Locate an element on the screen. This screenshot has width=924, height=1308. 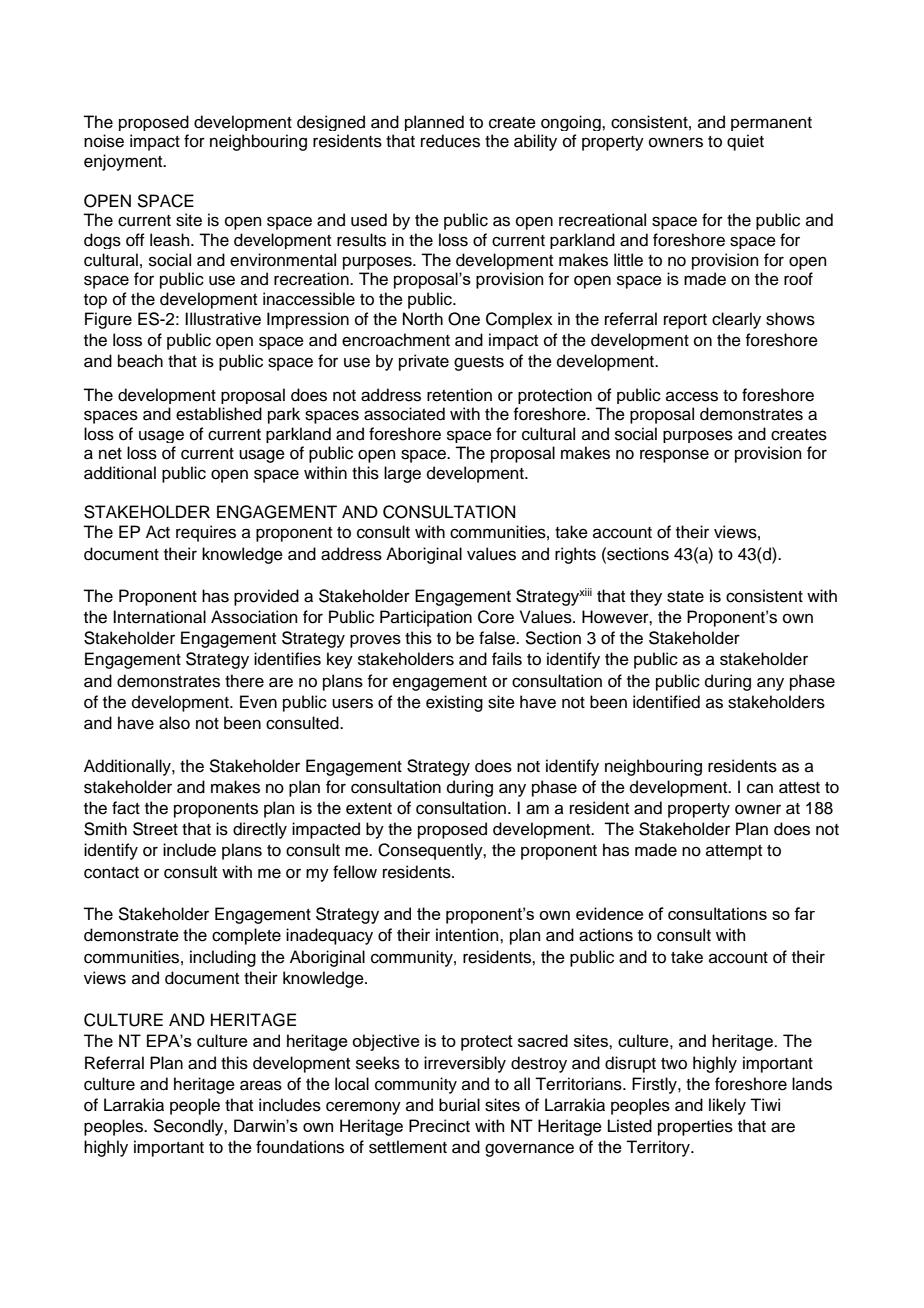
International is located at coordinates (159, 617).
